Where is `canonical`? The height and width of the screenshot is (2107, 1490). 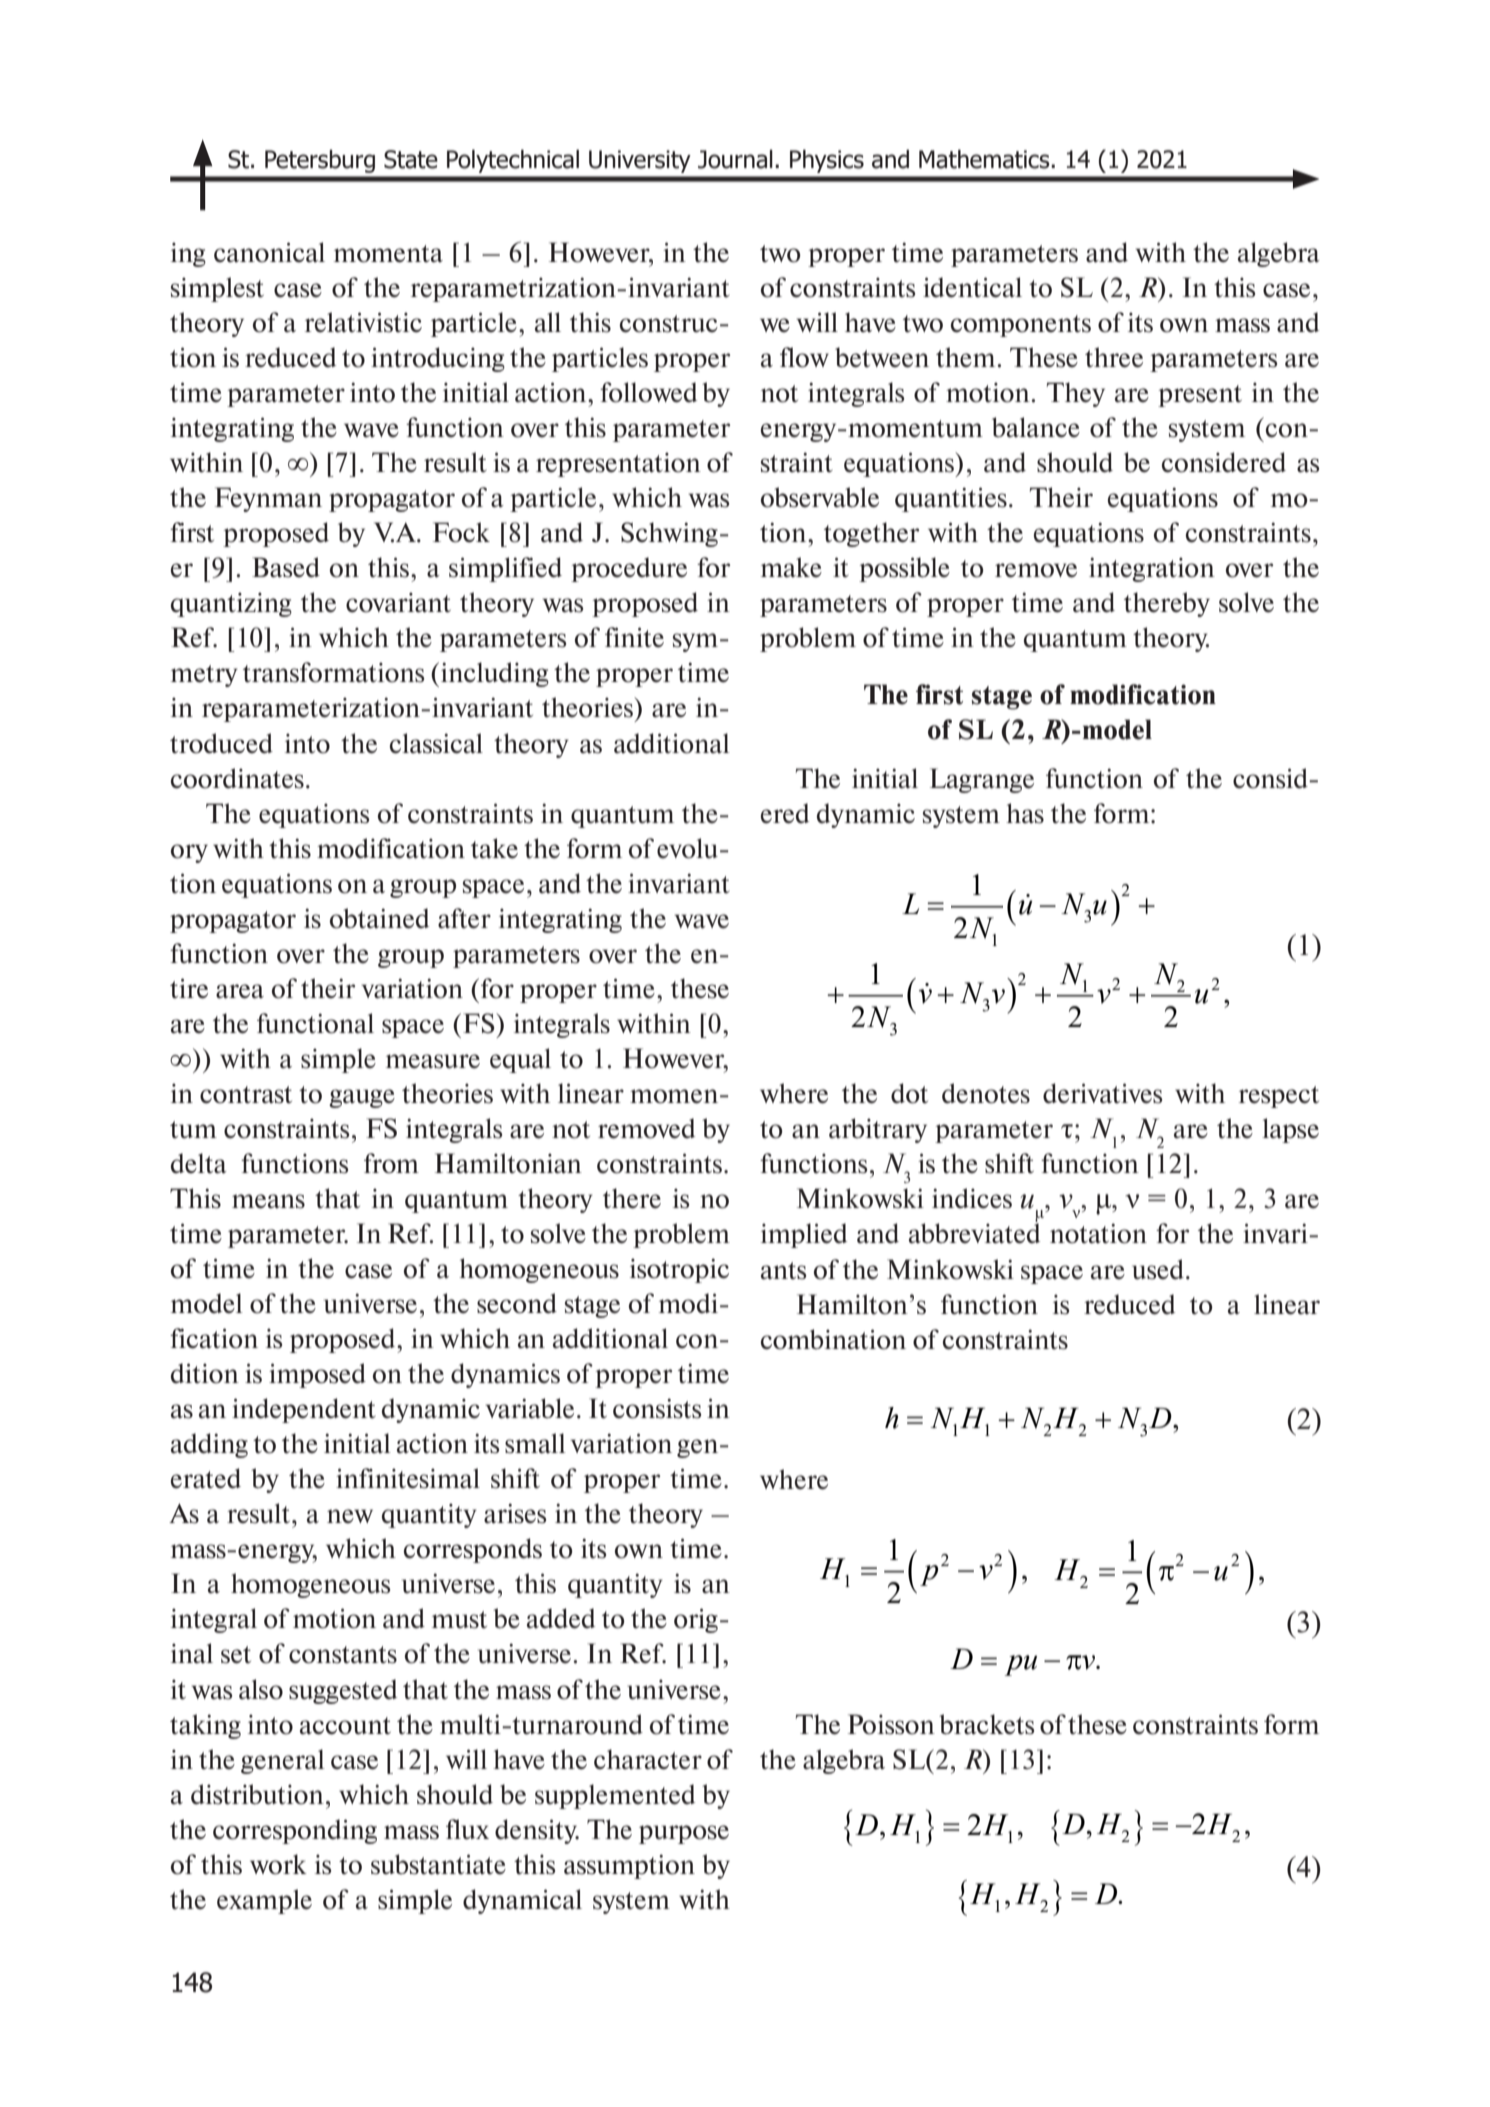 canonical is located at coordinates (269, 252).
